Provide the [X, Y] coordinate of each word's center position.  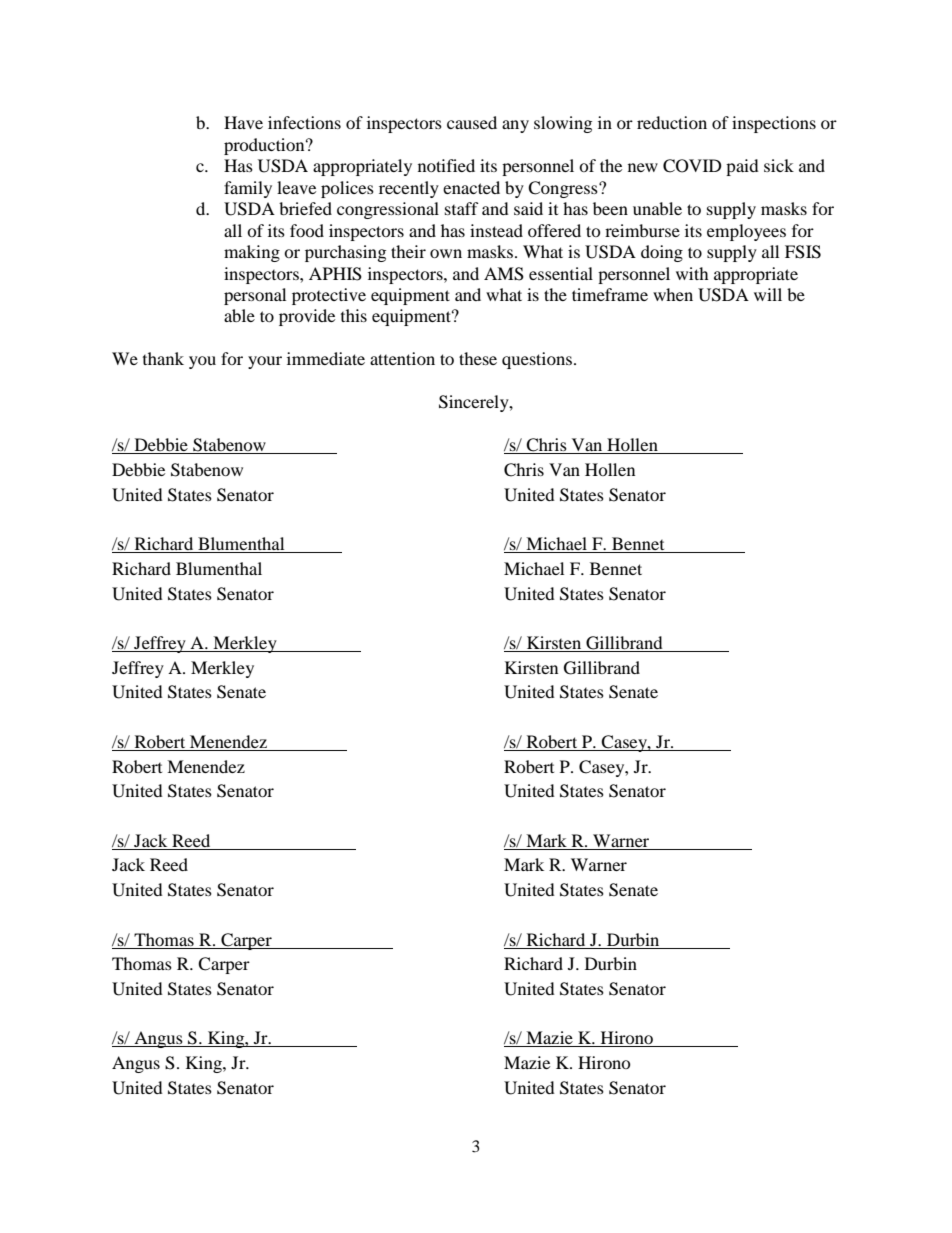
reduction [672, 122]
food [307, 230]
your [265, 362]
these [478, 358]
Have [243, 122]
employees [746, 232]
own [446, 253]
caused [472, 122]
